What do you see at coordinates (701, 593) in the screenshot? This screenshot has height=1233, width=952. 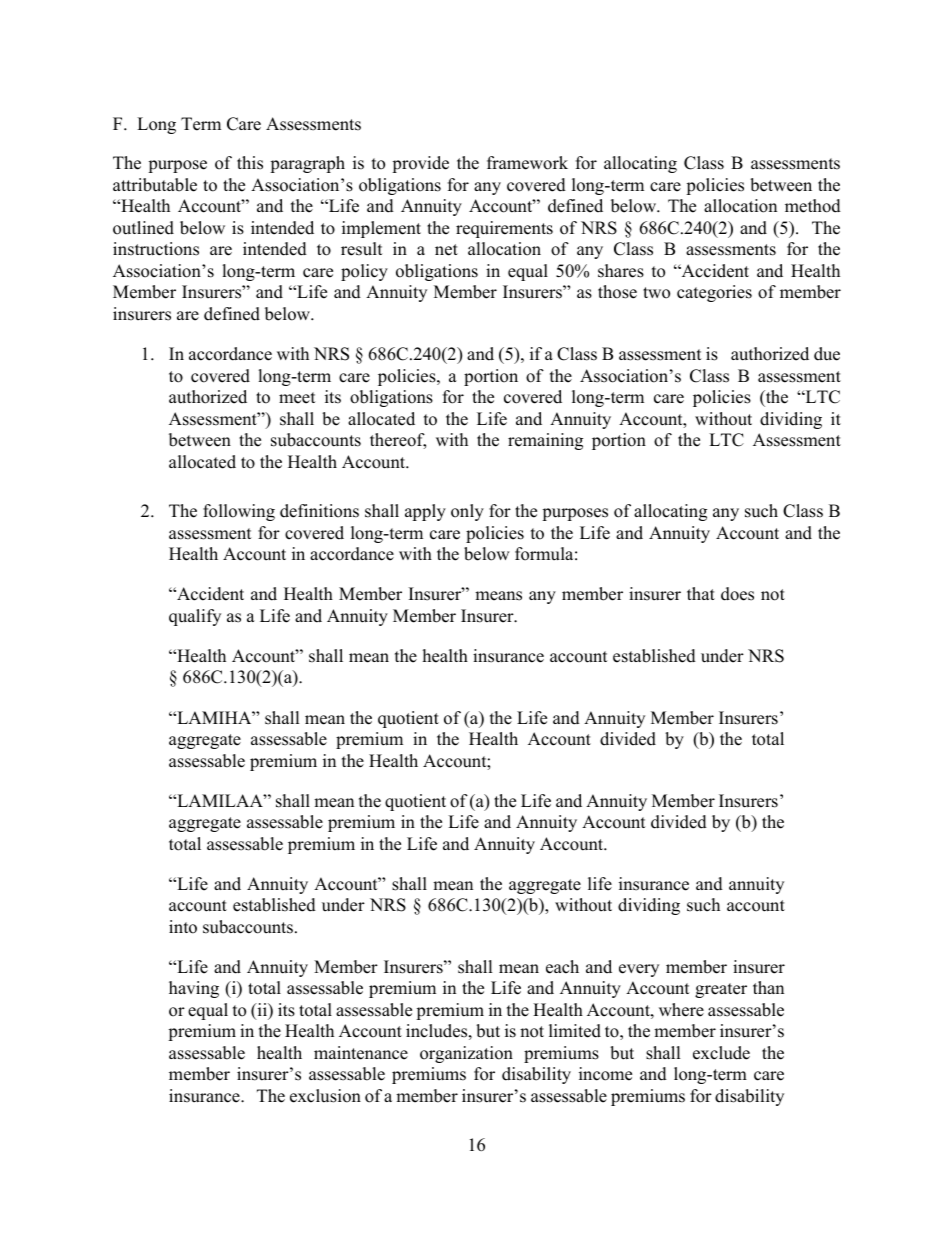 I see `that` at bounding box center [701, 593].
